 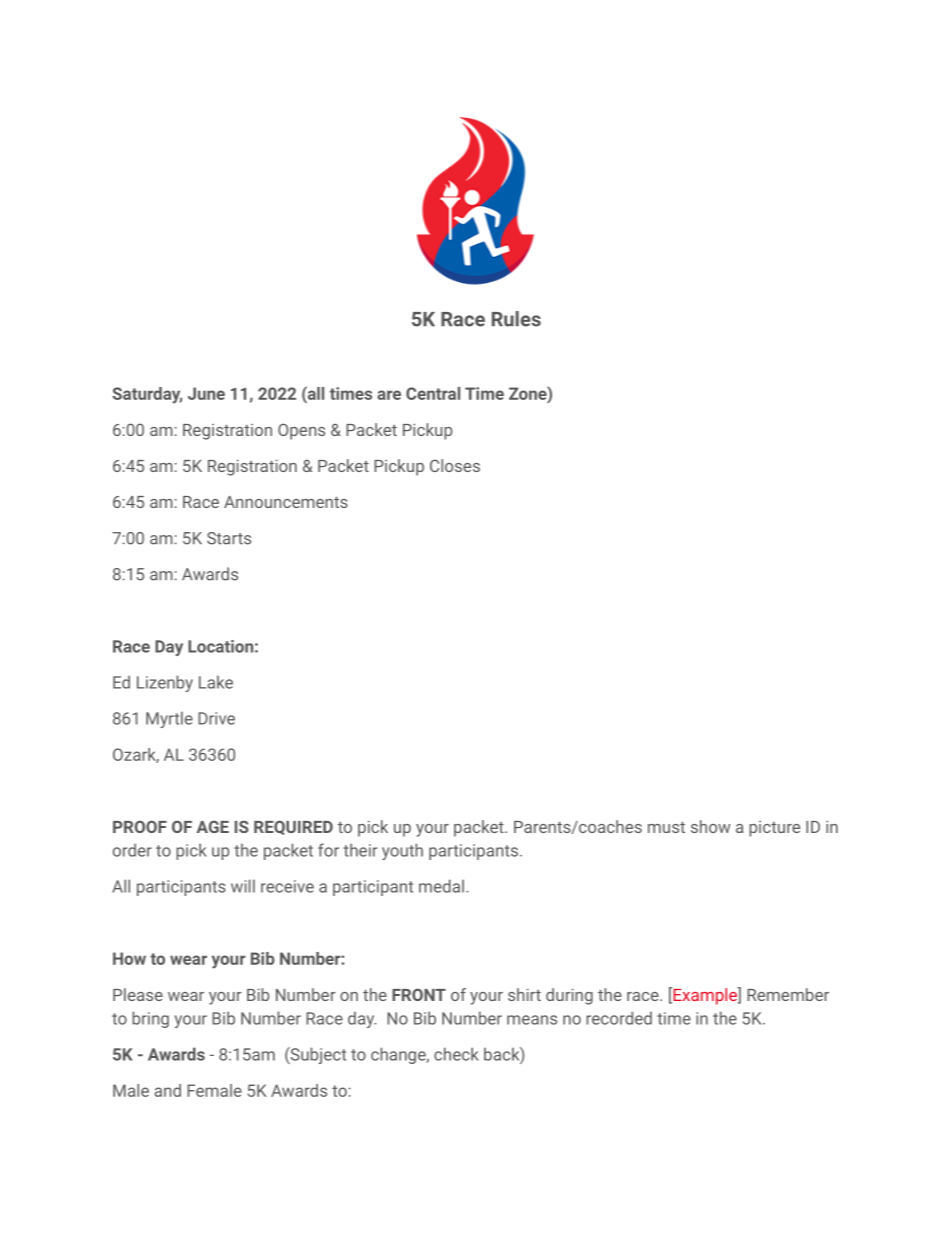 I want to click on Central, so click(x=433, y=393).
